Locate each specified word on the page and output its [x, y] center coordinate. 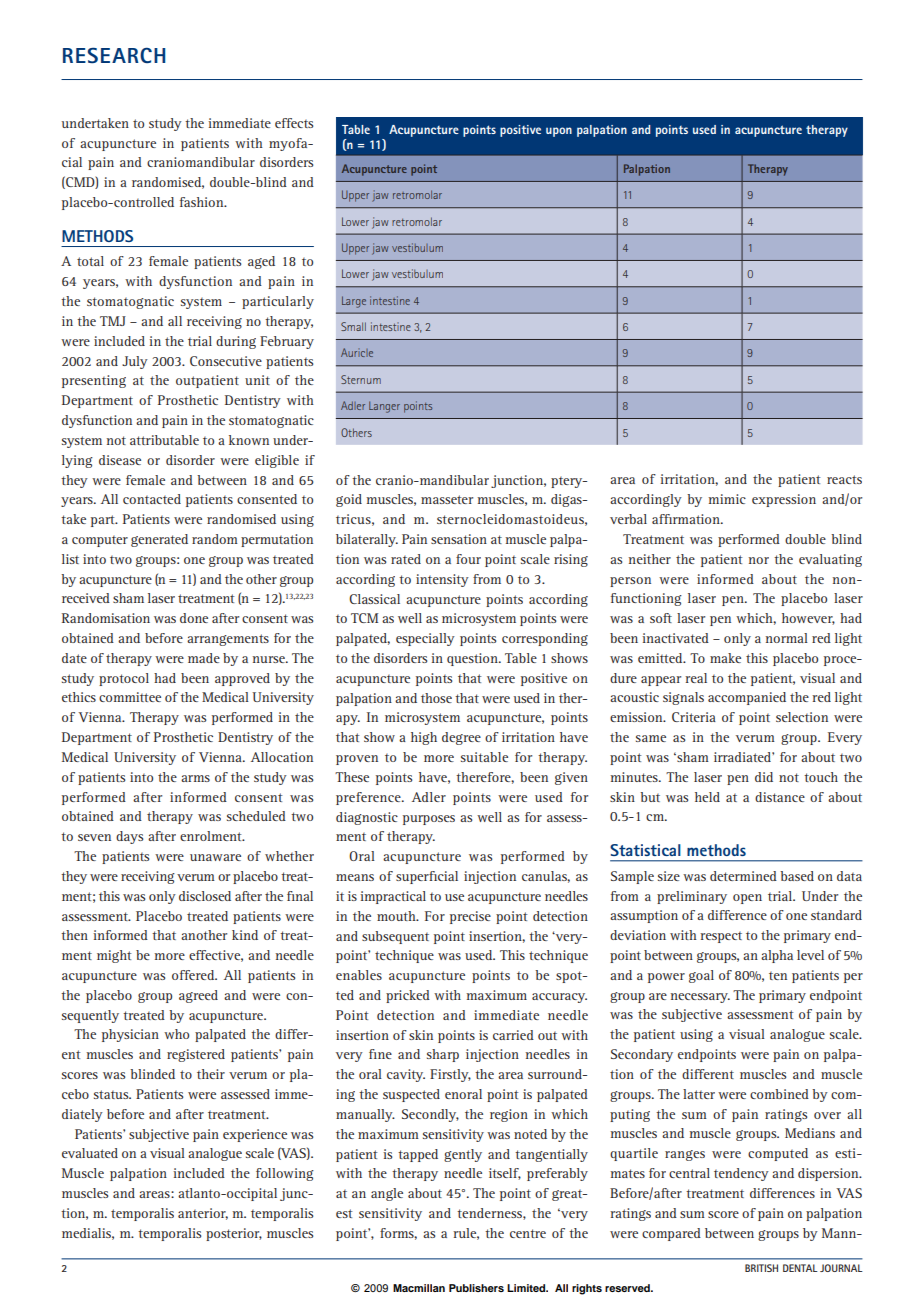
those [436, 698]
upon [559, 132]
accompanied [747, 698]
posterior [234, 1234]
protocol [124, 679]
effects [294, 123]
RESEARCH [114, 55]
